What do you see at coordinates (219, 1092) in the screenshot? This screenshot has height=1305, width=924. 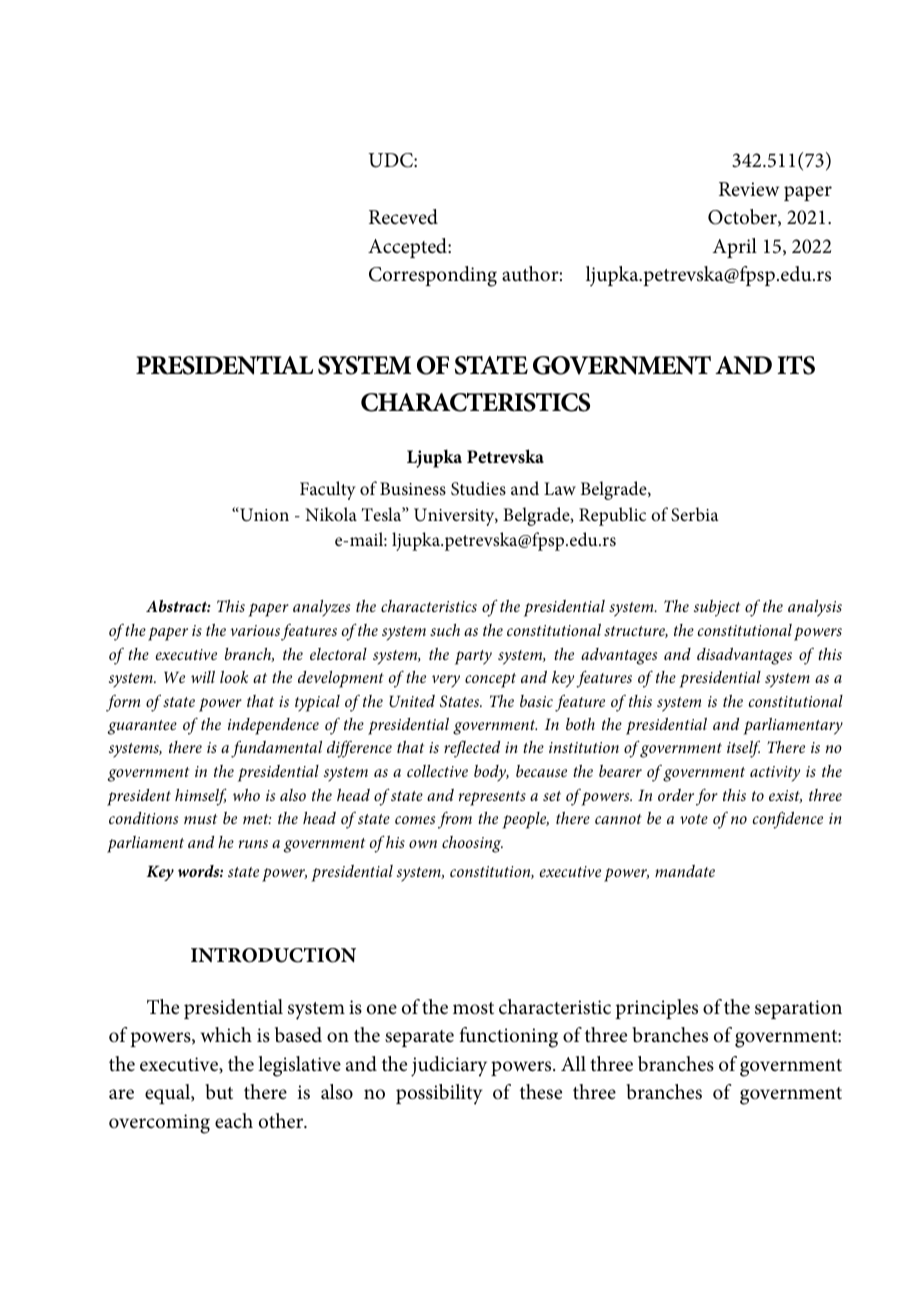 I see `but` at bounding box center [219, 1092].
